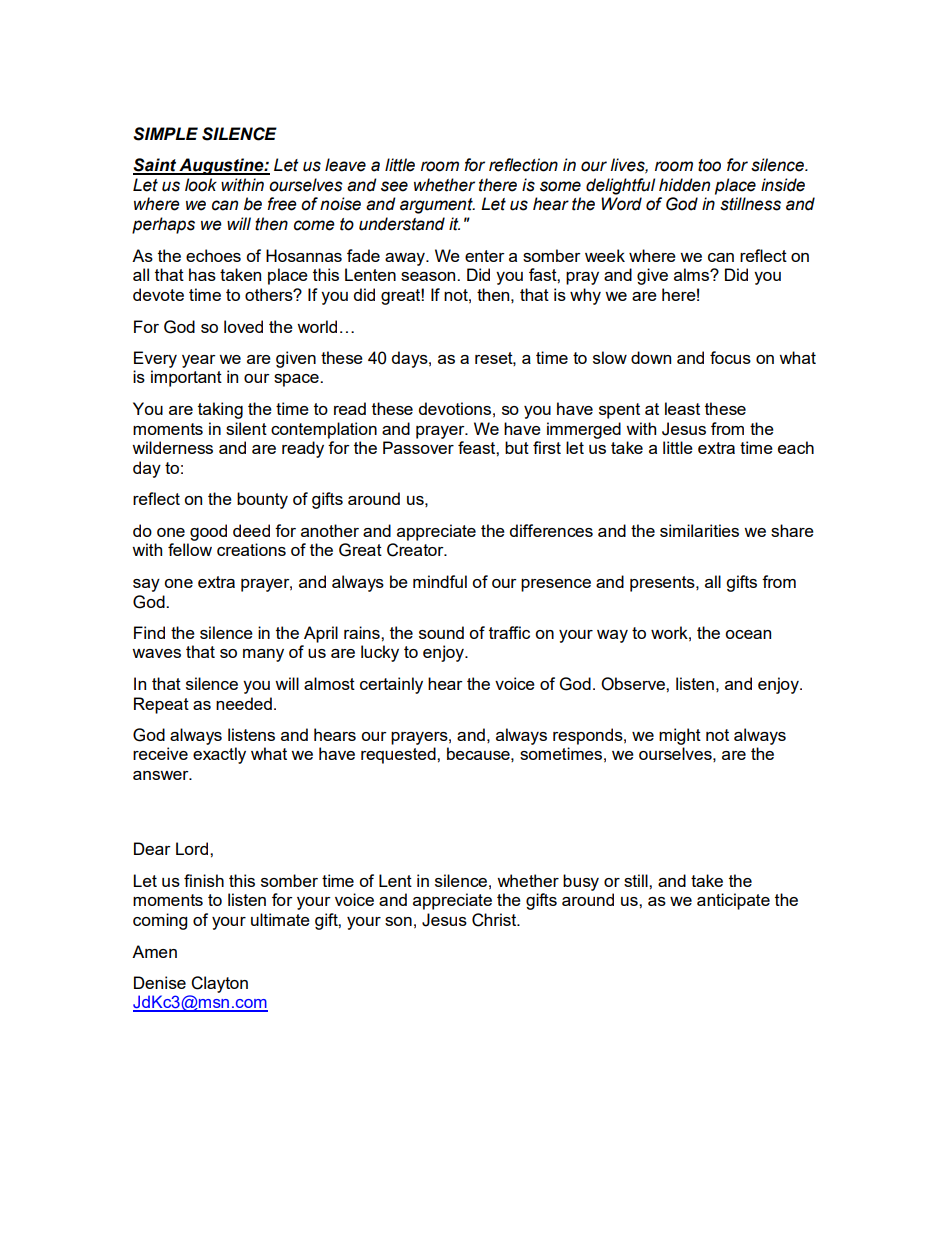 This screenshot has width=952, height=1233. I want to click on Clayton, so click(219, 984).
